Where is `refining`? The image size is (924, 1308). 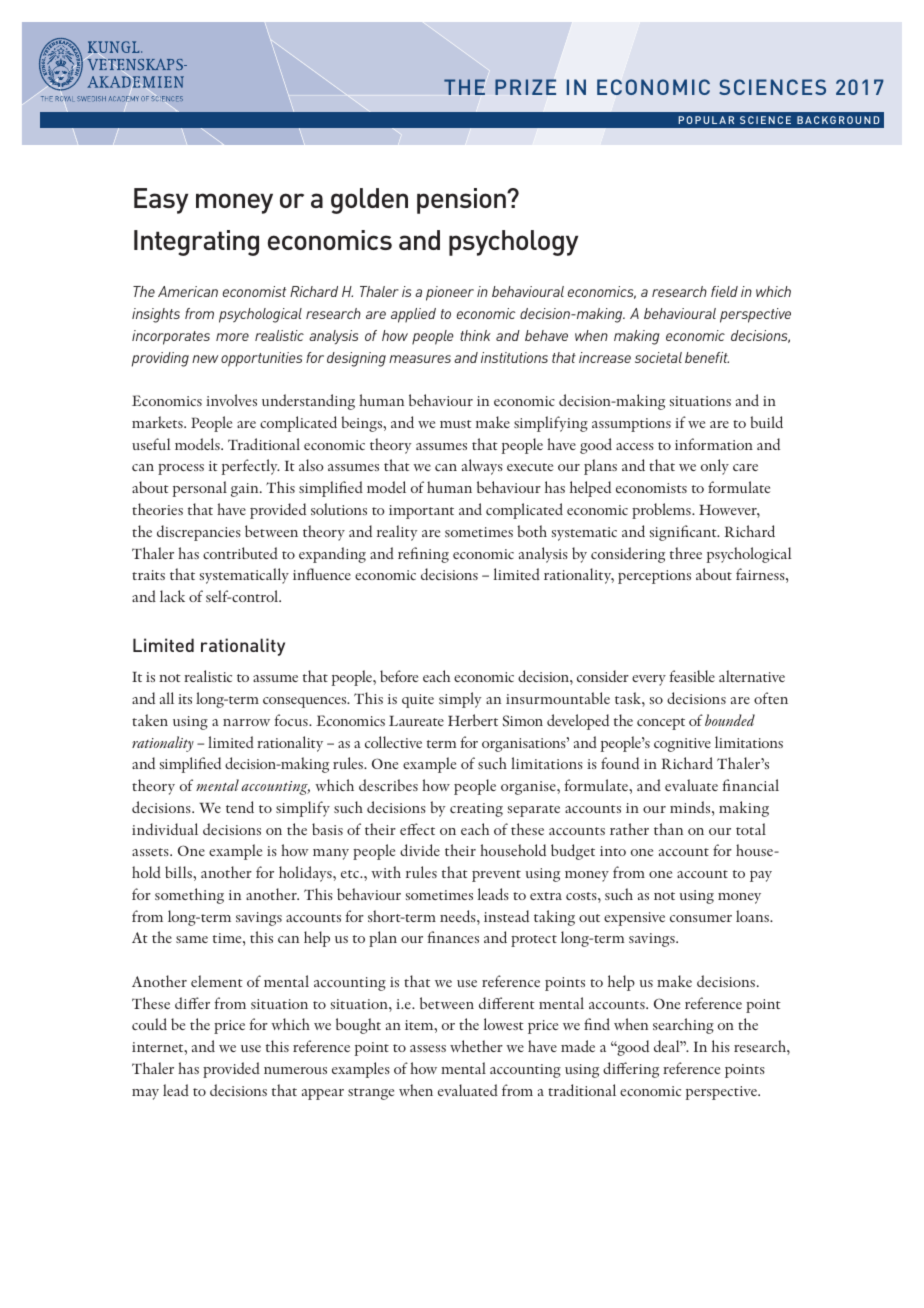
refining is located at coordinates (423, 555).
